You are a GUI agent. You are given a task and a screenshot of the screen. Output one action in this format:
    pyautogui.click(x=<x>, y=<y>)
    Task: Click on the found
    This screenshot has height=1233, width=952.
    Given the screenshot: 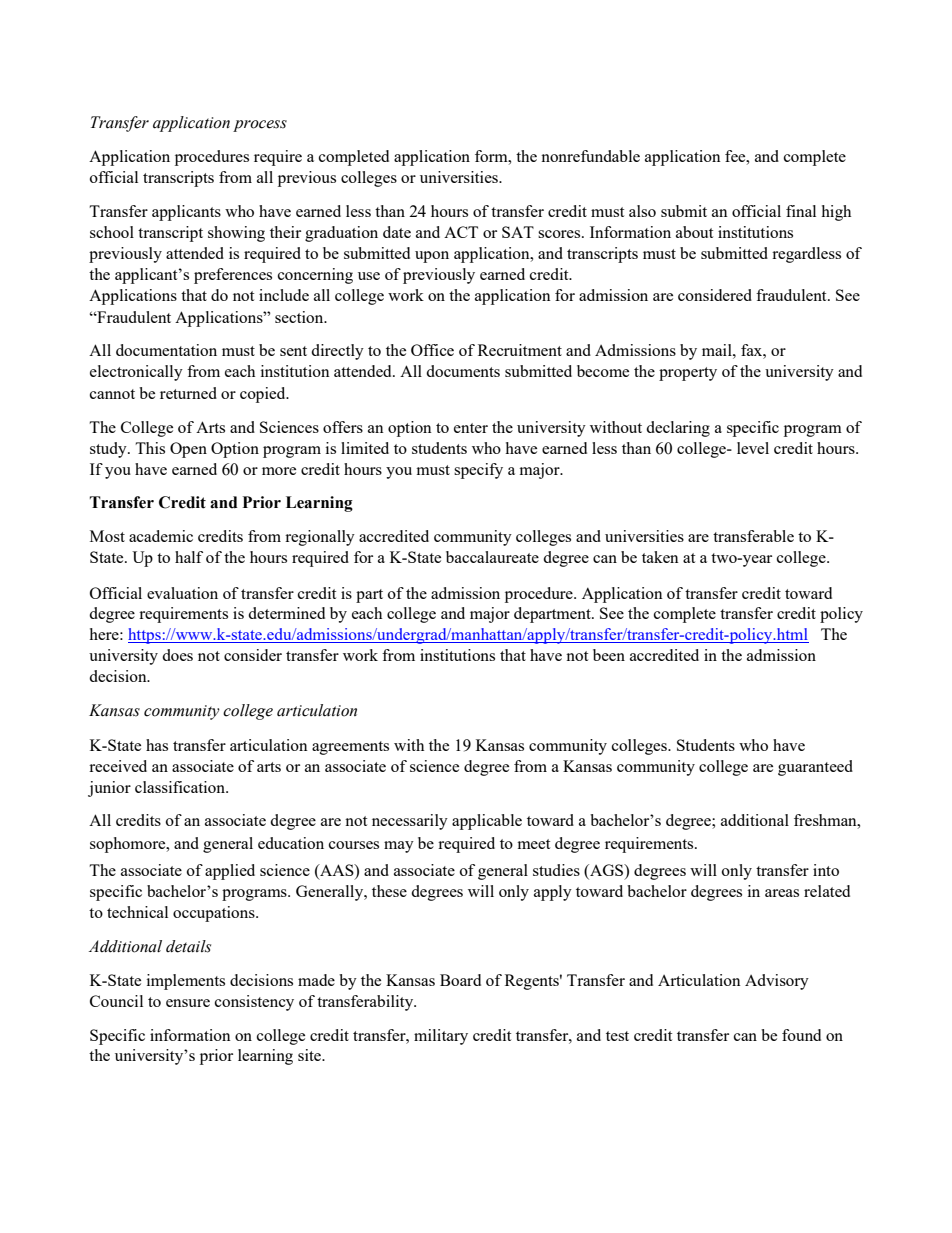 What is the action you would take?
    pyautogui.click(x=801, y=1035)
